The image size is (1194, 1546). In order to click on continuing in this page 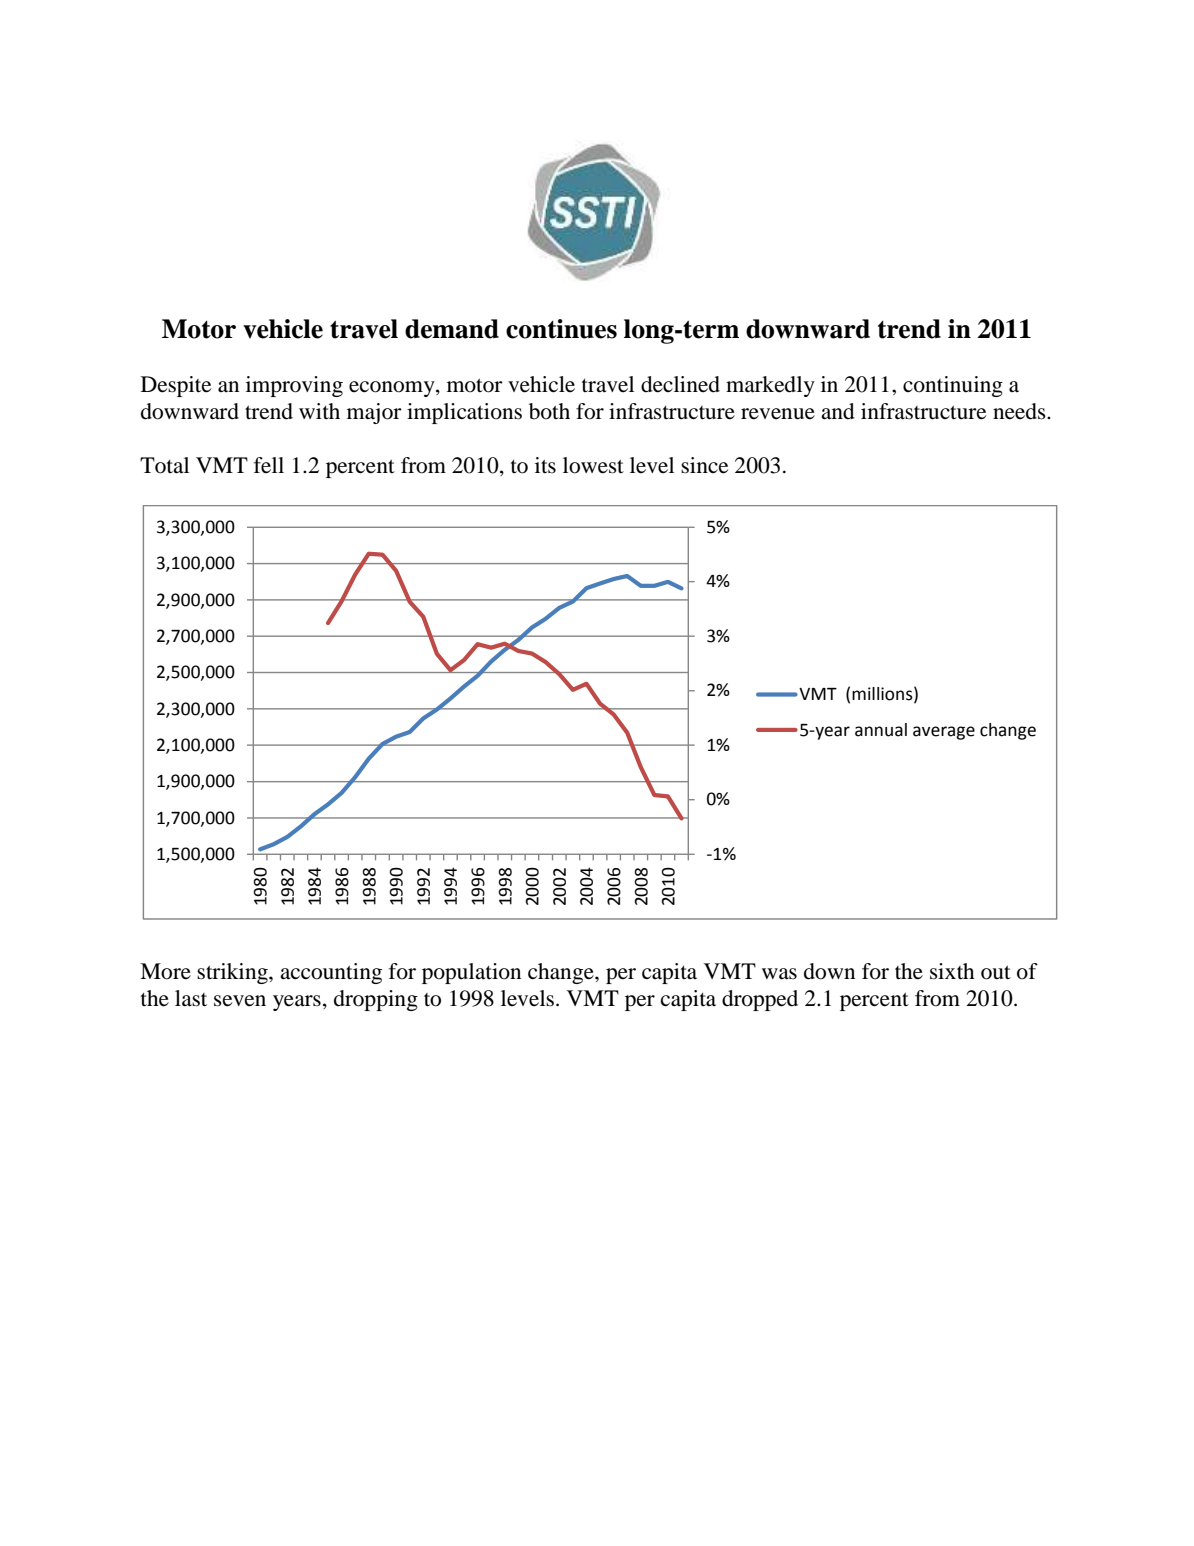, I will do `click(953, 386)`.
